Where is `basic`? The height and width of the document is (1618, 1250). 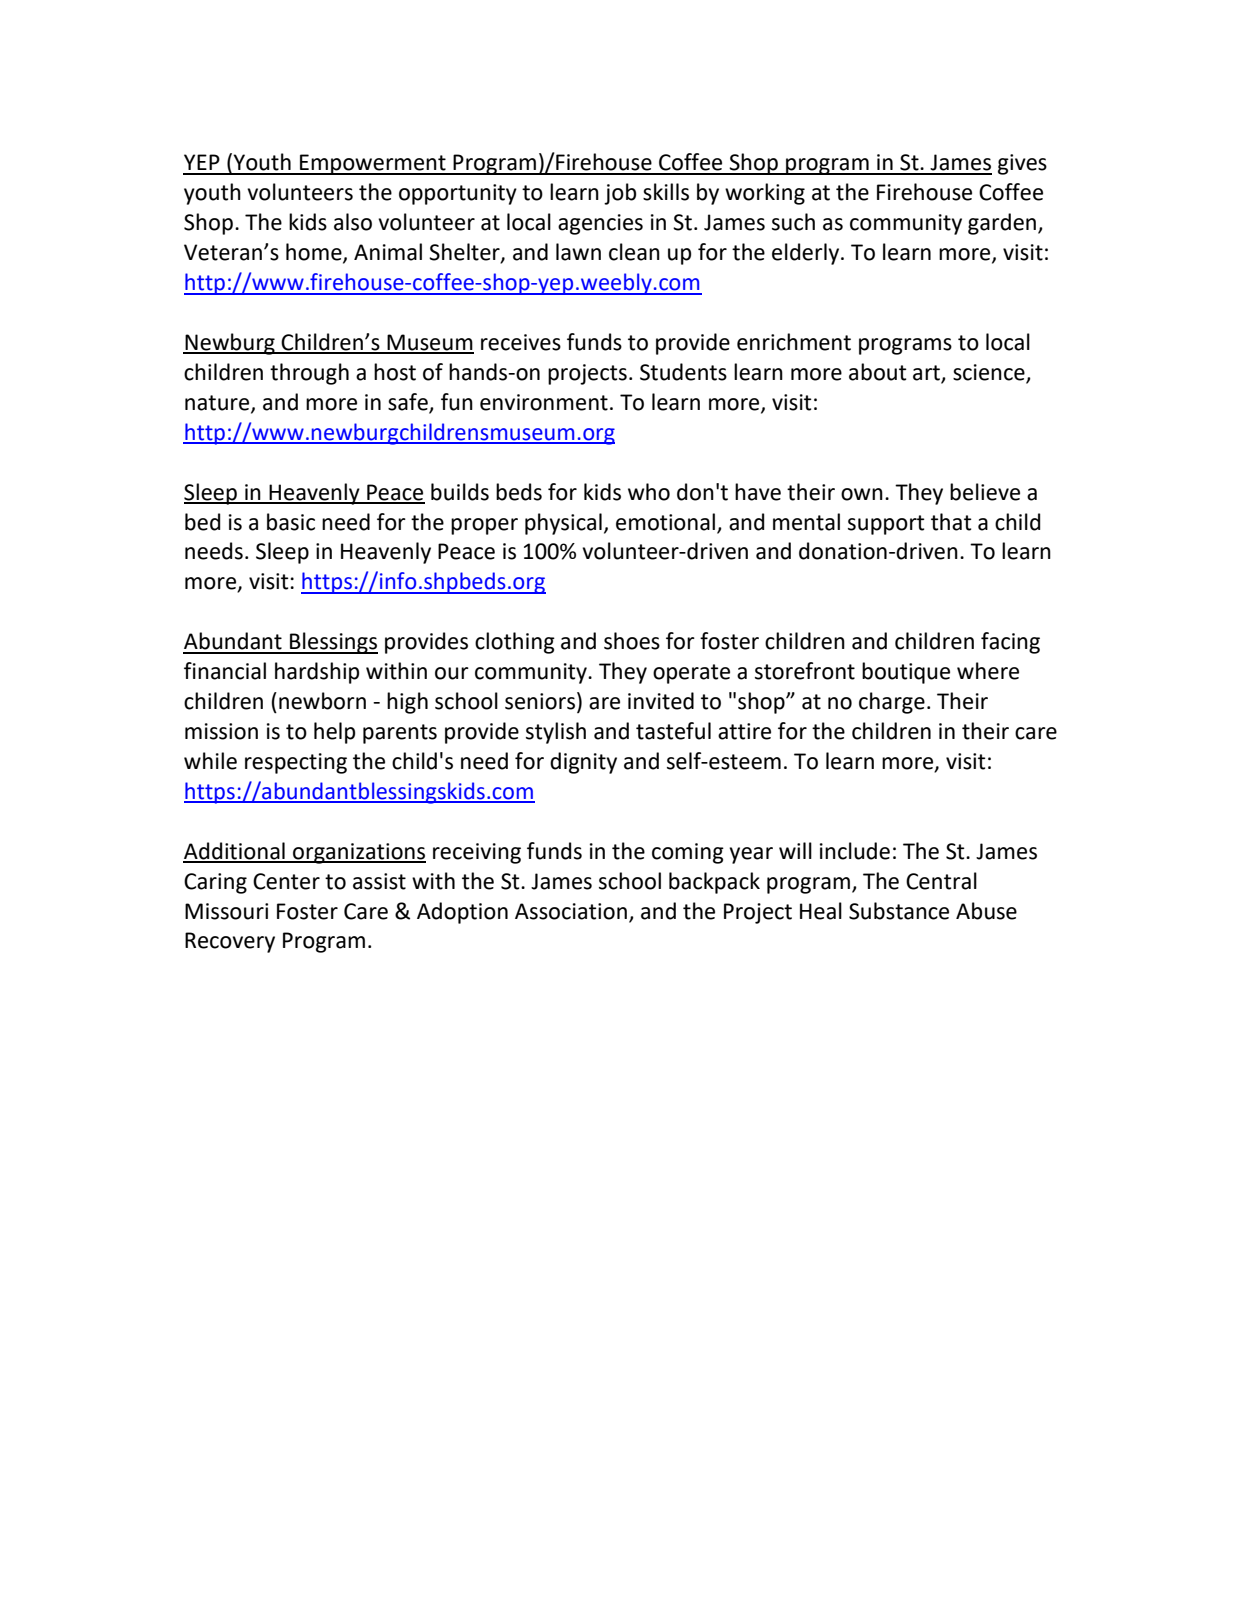 basic is located at coordinates (291, 522).
